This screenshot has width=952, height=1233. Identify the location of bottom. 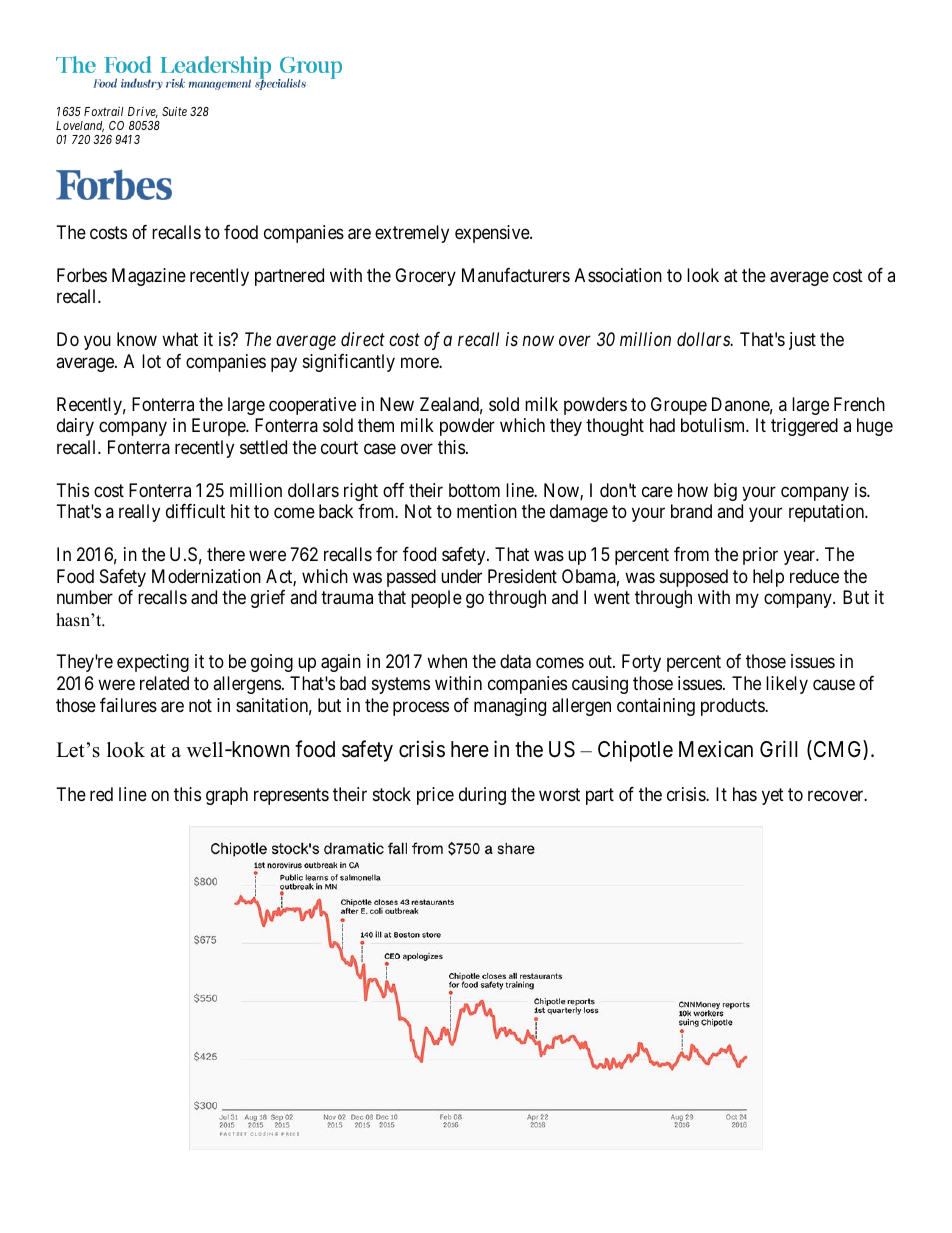
(474, 490).
